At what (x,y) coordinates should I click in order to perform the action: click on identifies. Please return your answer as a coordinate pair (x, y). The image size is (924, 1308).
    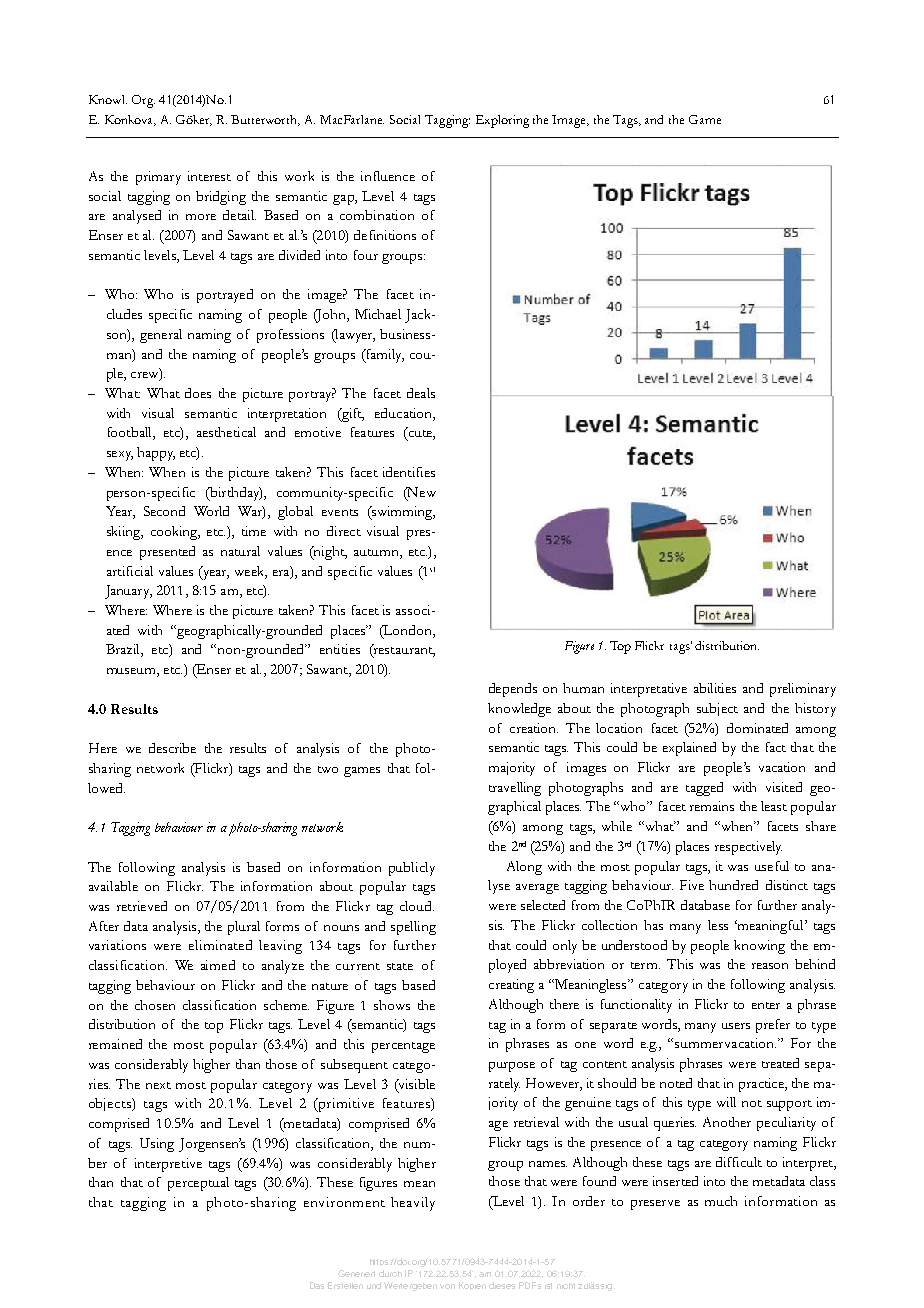
    Looking at the image, I should click on (409, 472).
